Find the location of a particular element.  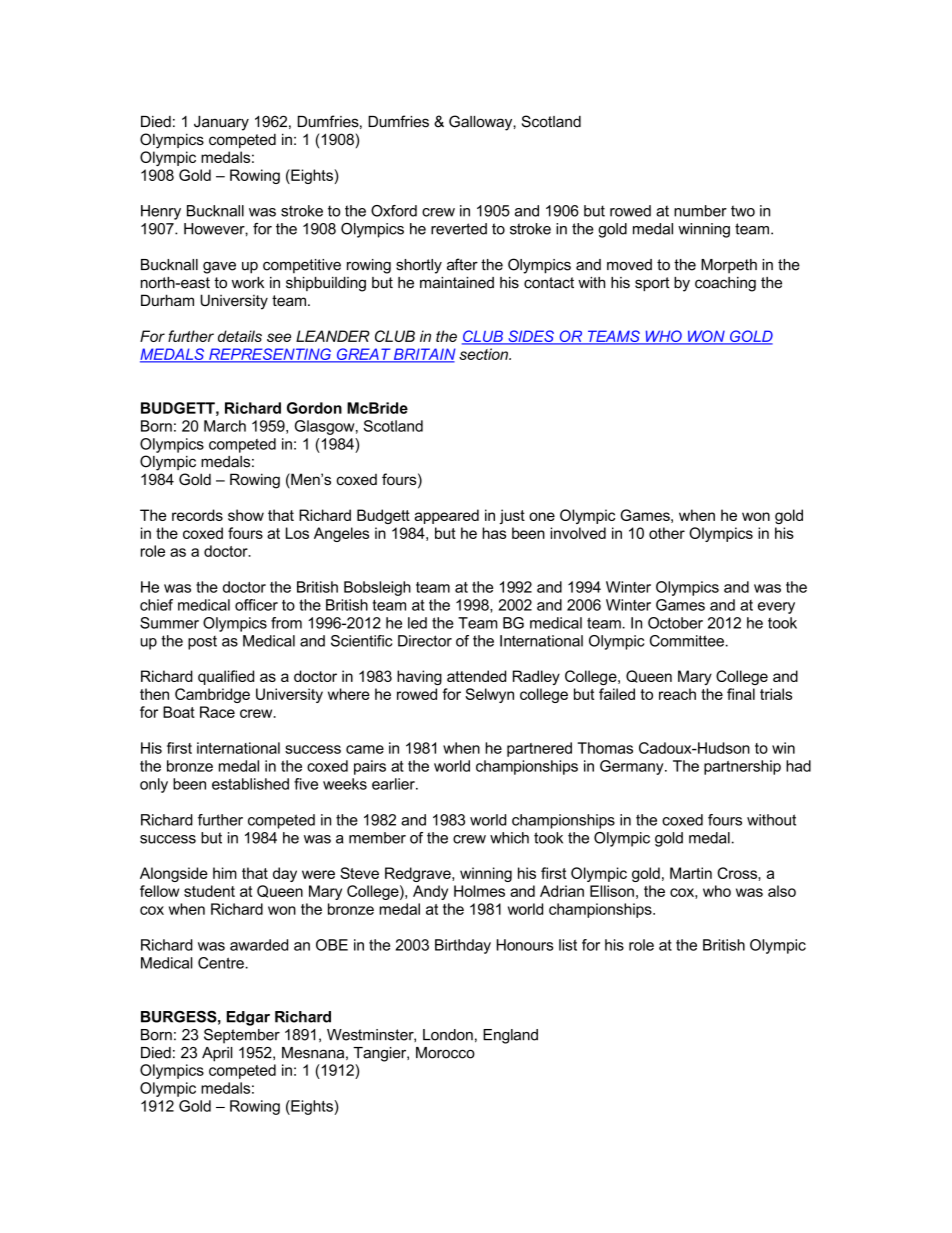

September is located at coordinates (242, 1036).
